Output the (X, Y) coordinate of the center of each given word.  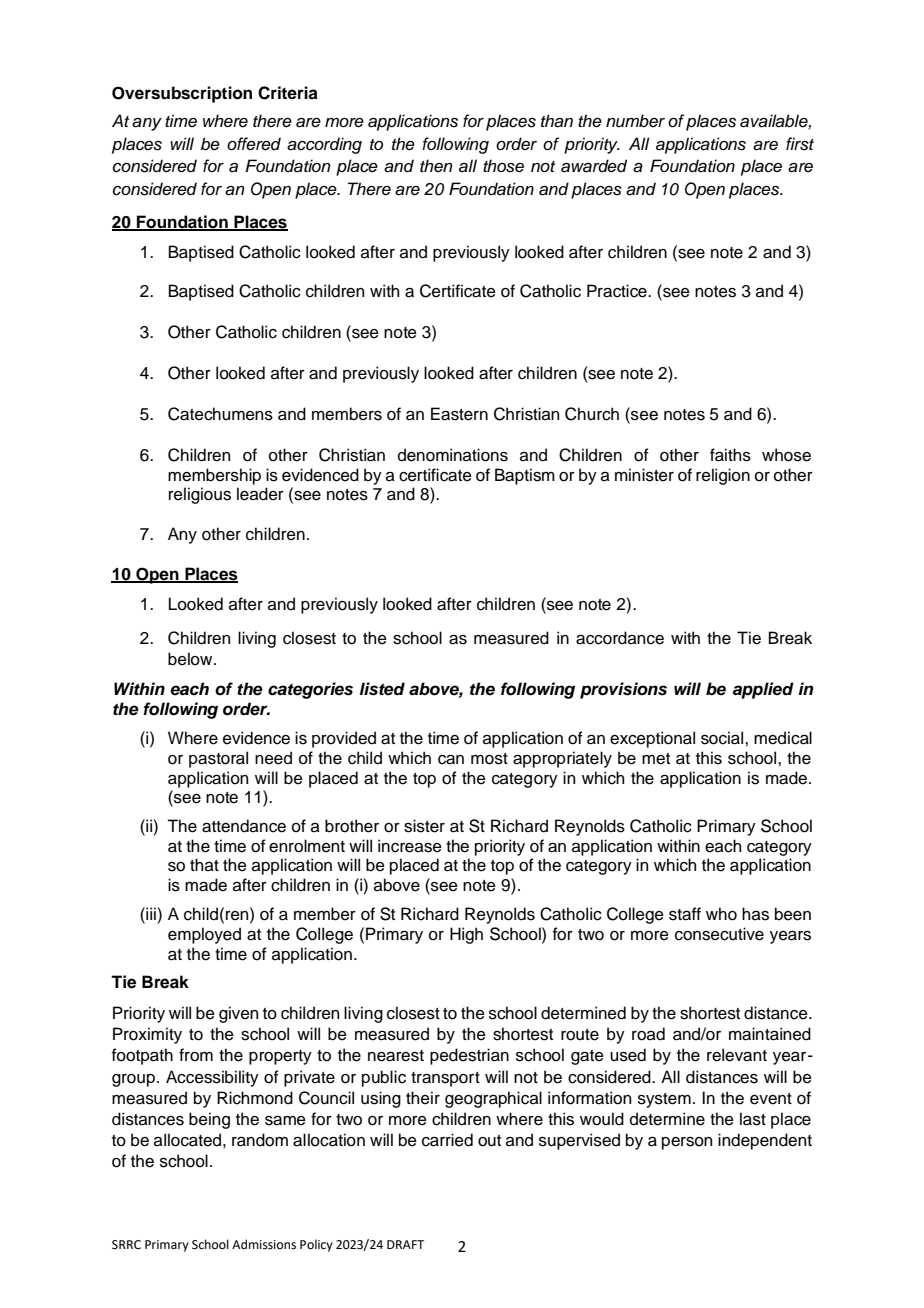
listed (382, 689)
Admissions (264, 1244)
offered (254, 144)
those (503, 166)
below (191, 659)
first (800, 144)
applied (763, 690)
